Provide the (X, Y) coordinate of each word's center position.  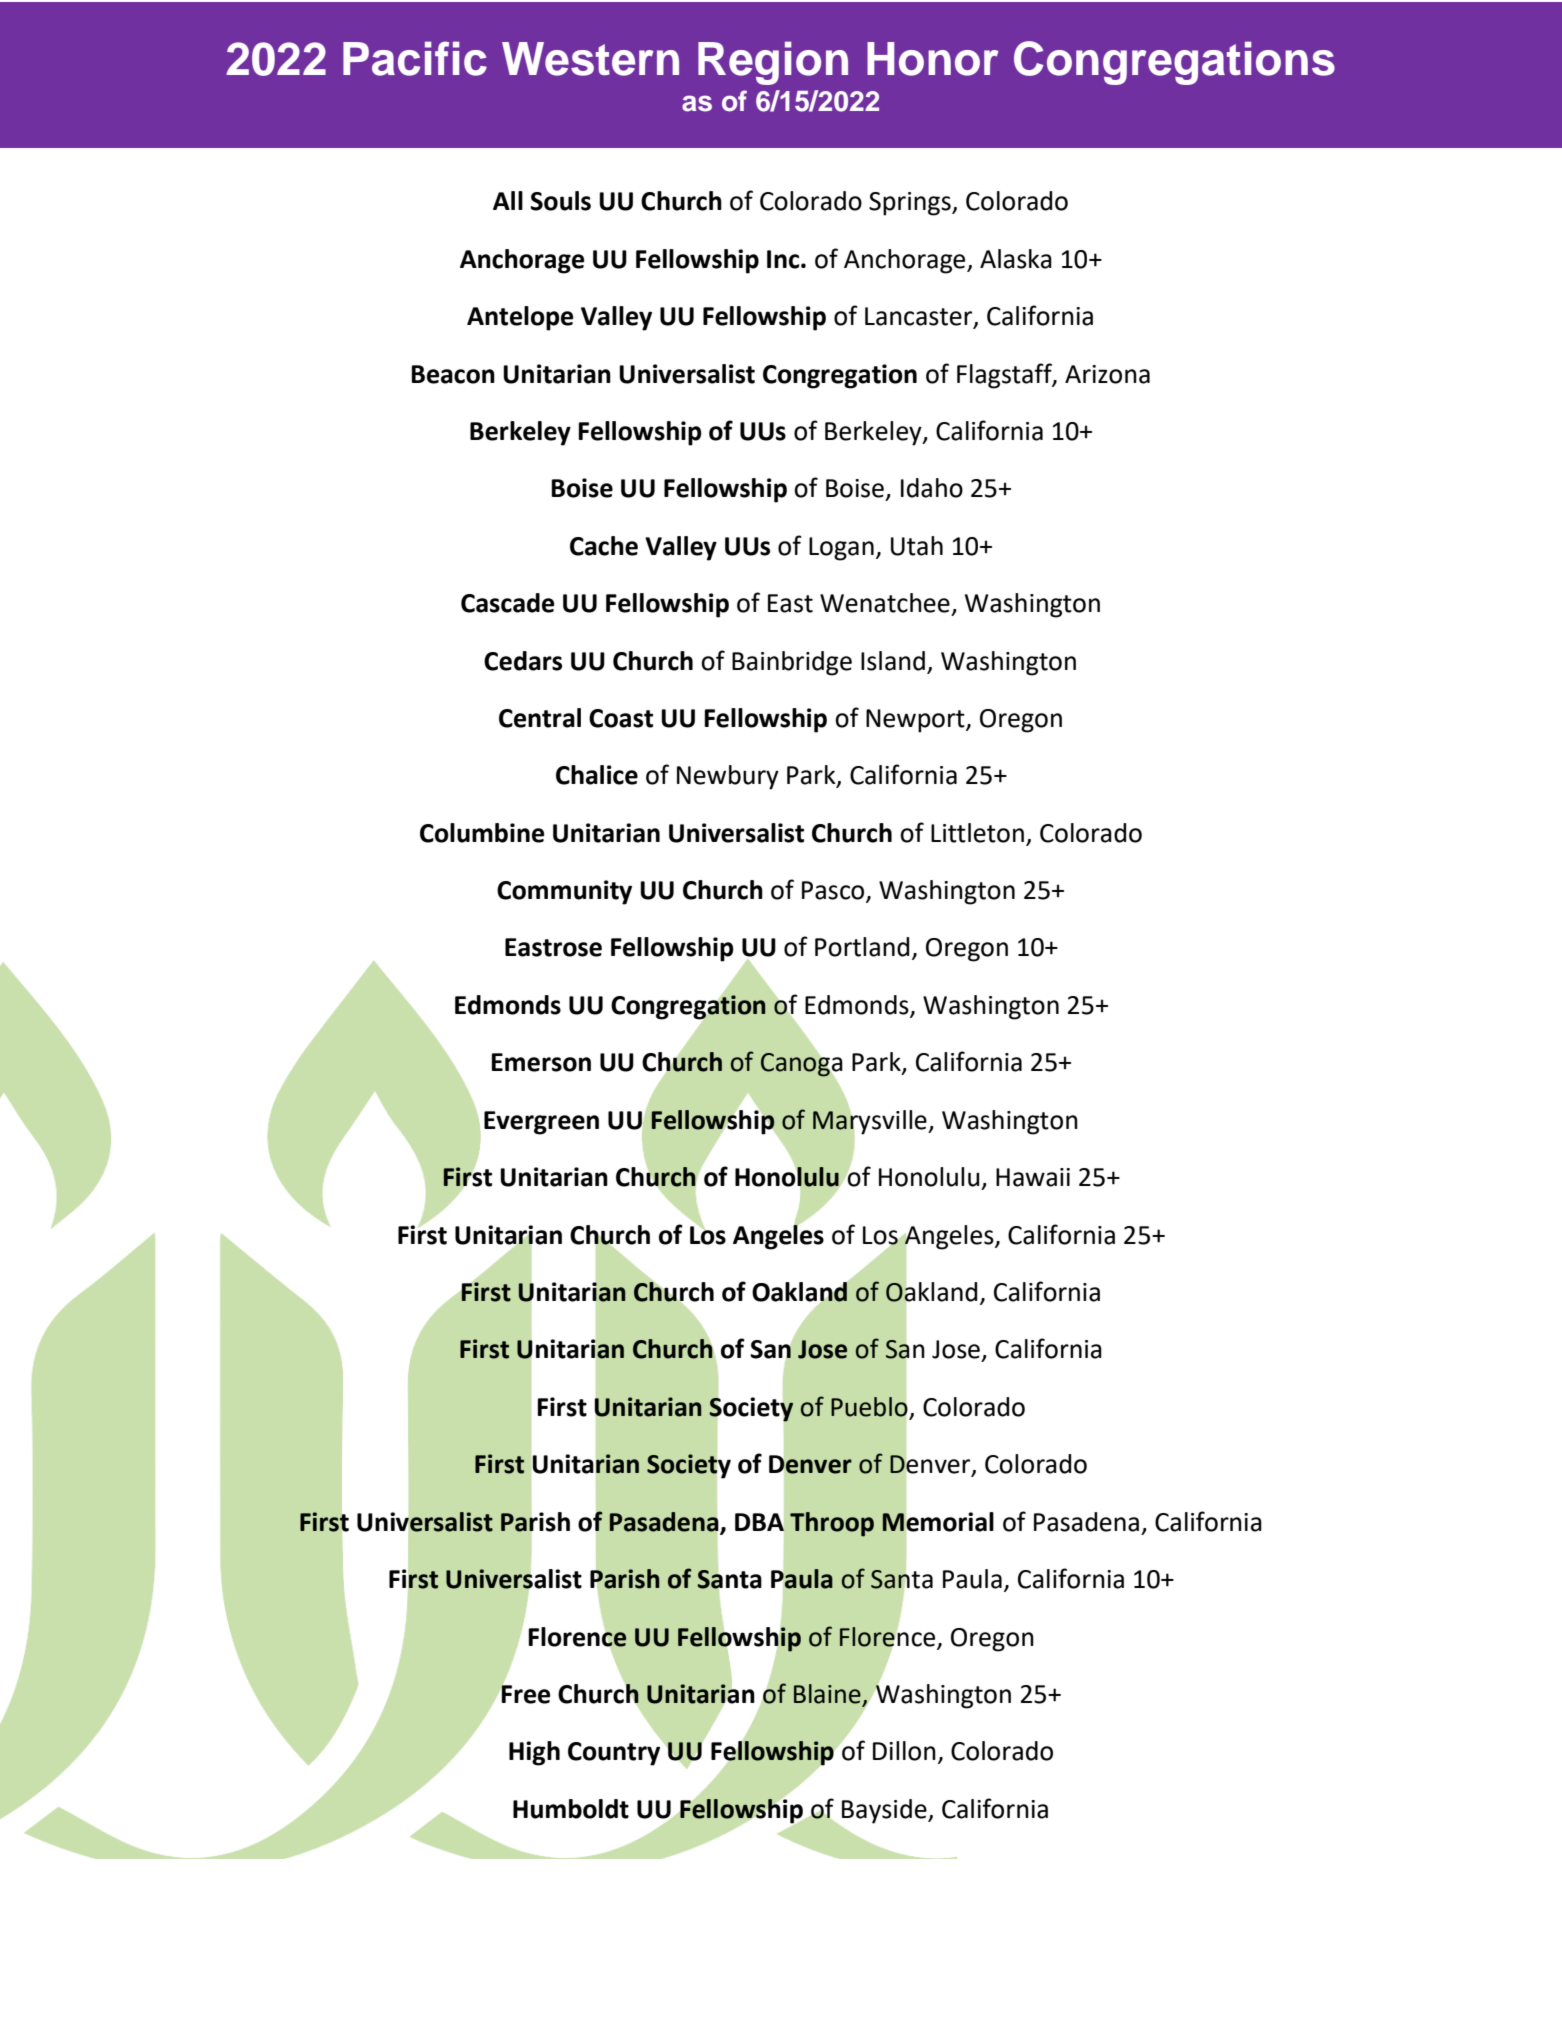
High (534, 1753)
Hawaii (1033, 1177)
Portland (862, 947)
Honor (933, 59)
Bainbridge (792, 663)
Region (773, 63)
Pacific (415, 58)
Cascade (507, 603)
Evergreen (541, 1123)
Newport (916, 721)
